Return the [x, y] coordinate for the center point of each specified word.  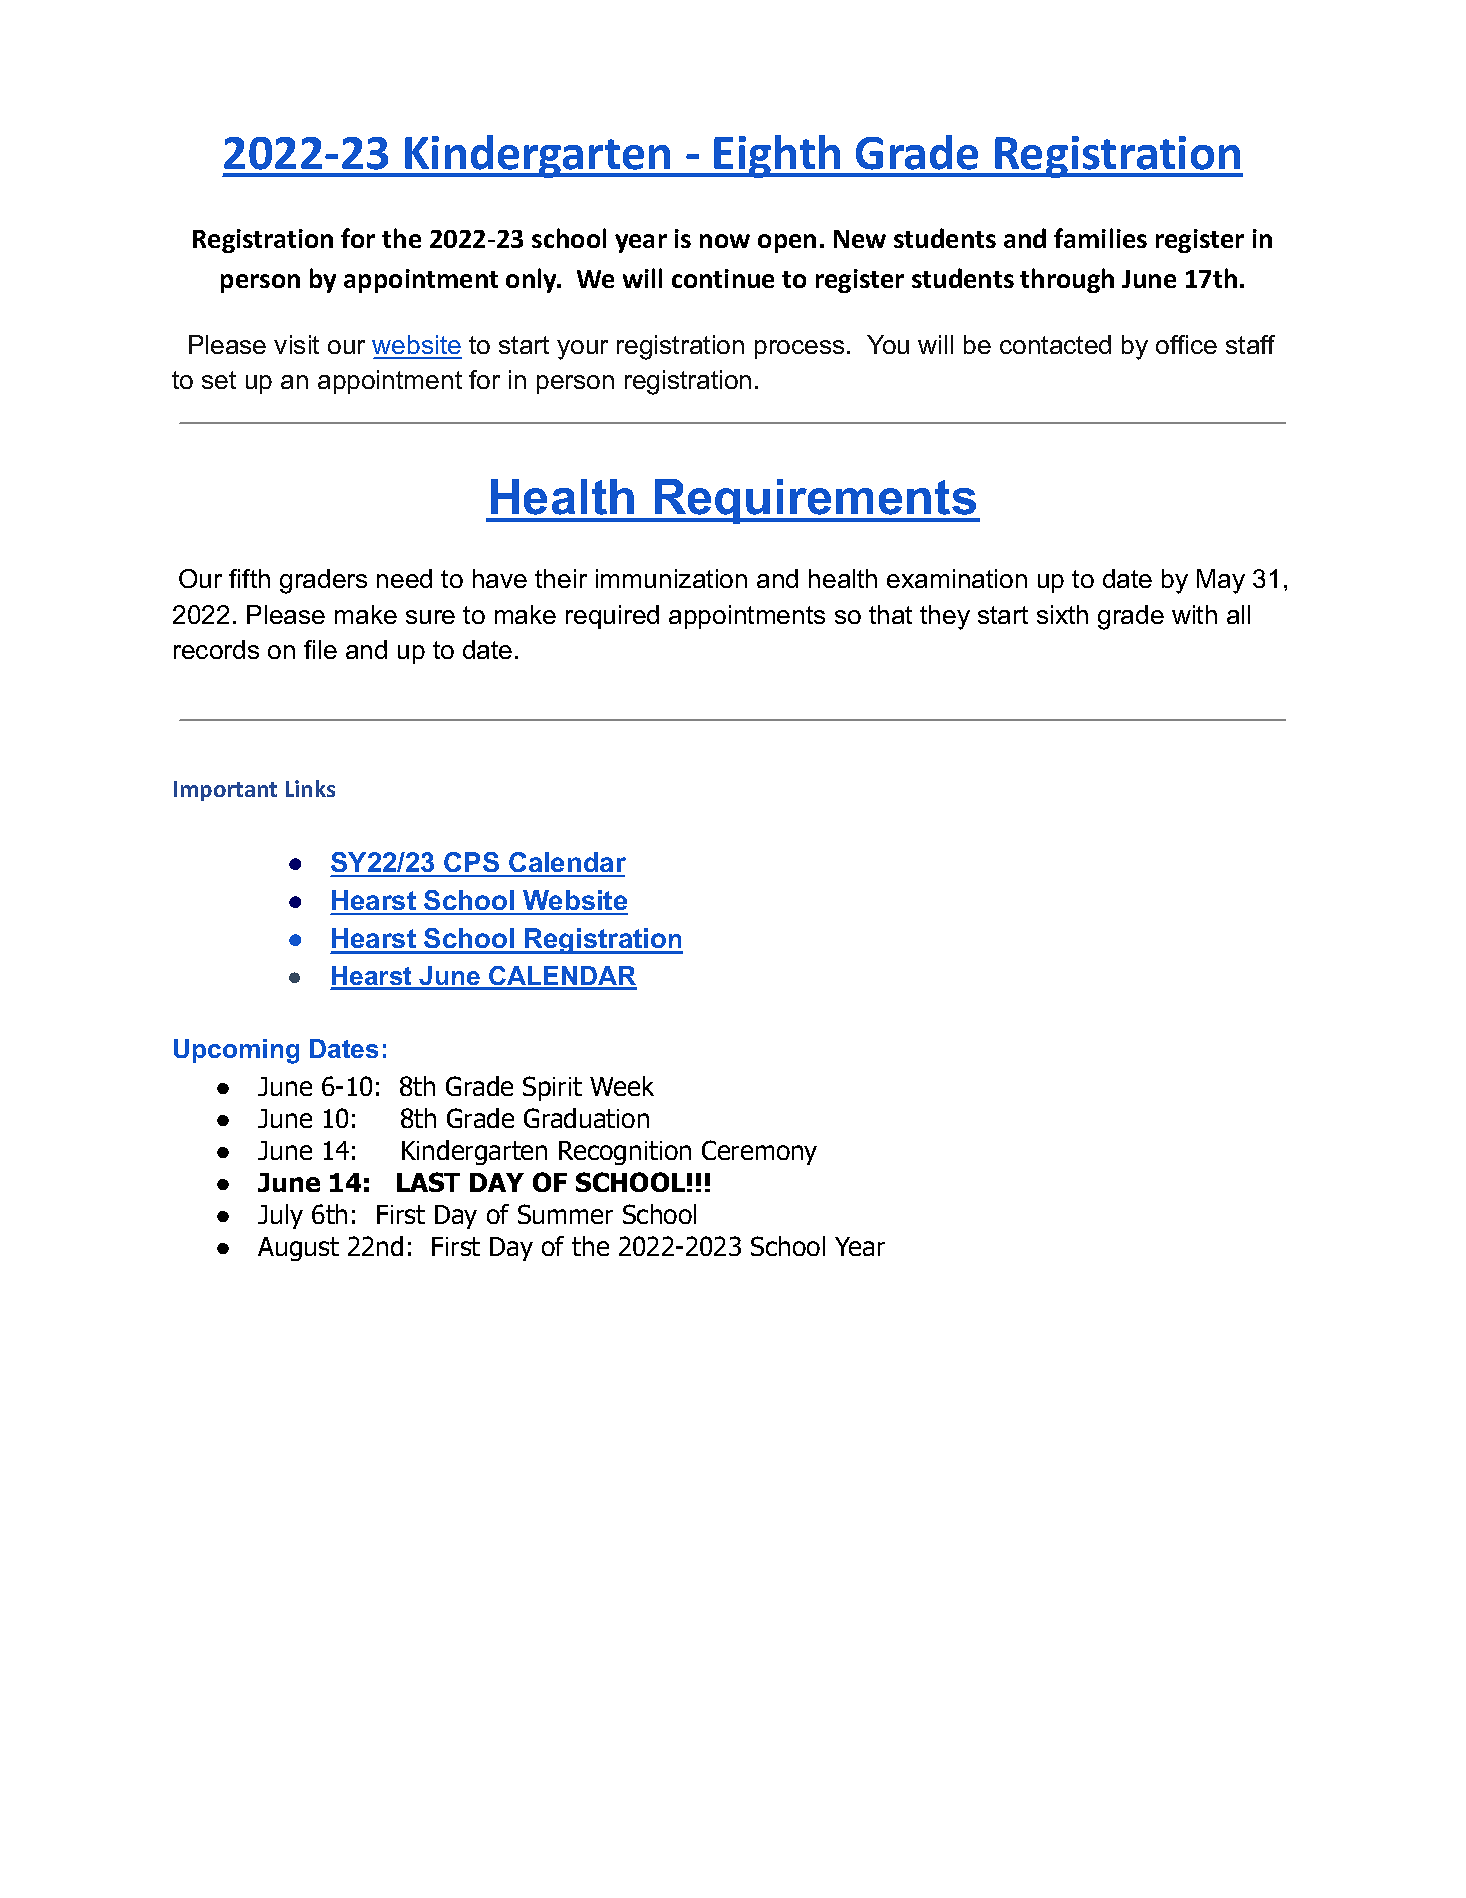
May [1221, 581]
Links [310, 788]
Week [622, 1086]
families [1100, 238]
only [533, 280]
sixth [1062, 614]
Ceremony [759, 1152]
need [404, 578]
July [280, 1216]
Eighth [778, 156]
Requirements [815, 501]
